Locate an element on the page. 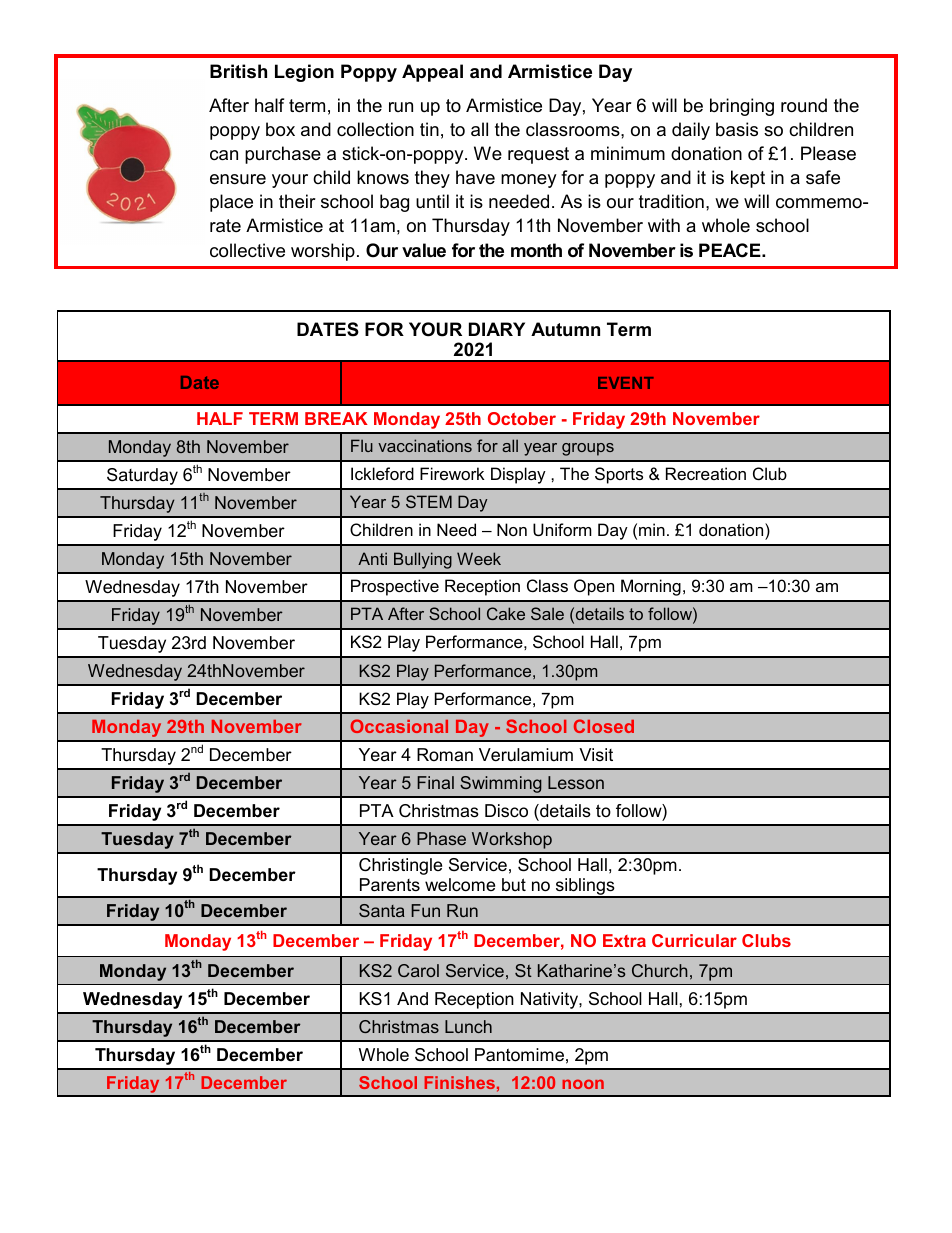  Pantomime is located at coordinates (519, 1055).
